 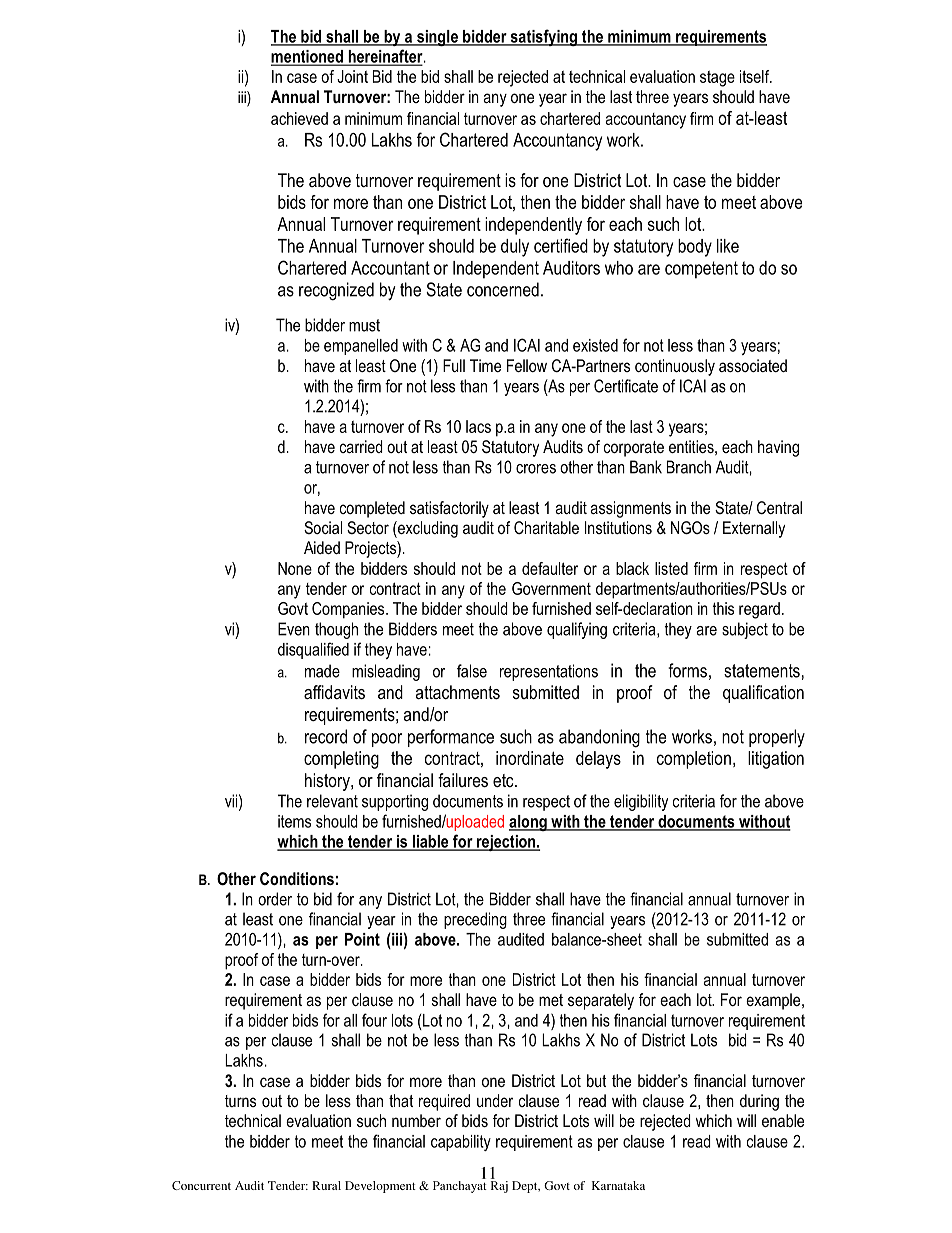 I want to click on Branch, so click(x=689, y=467).
